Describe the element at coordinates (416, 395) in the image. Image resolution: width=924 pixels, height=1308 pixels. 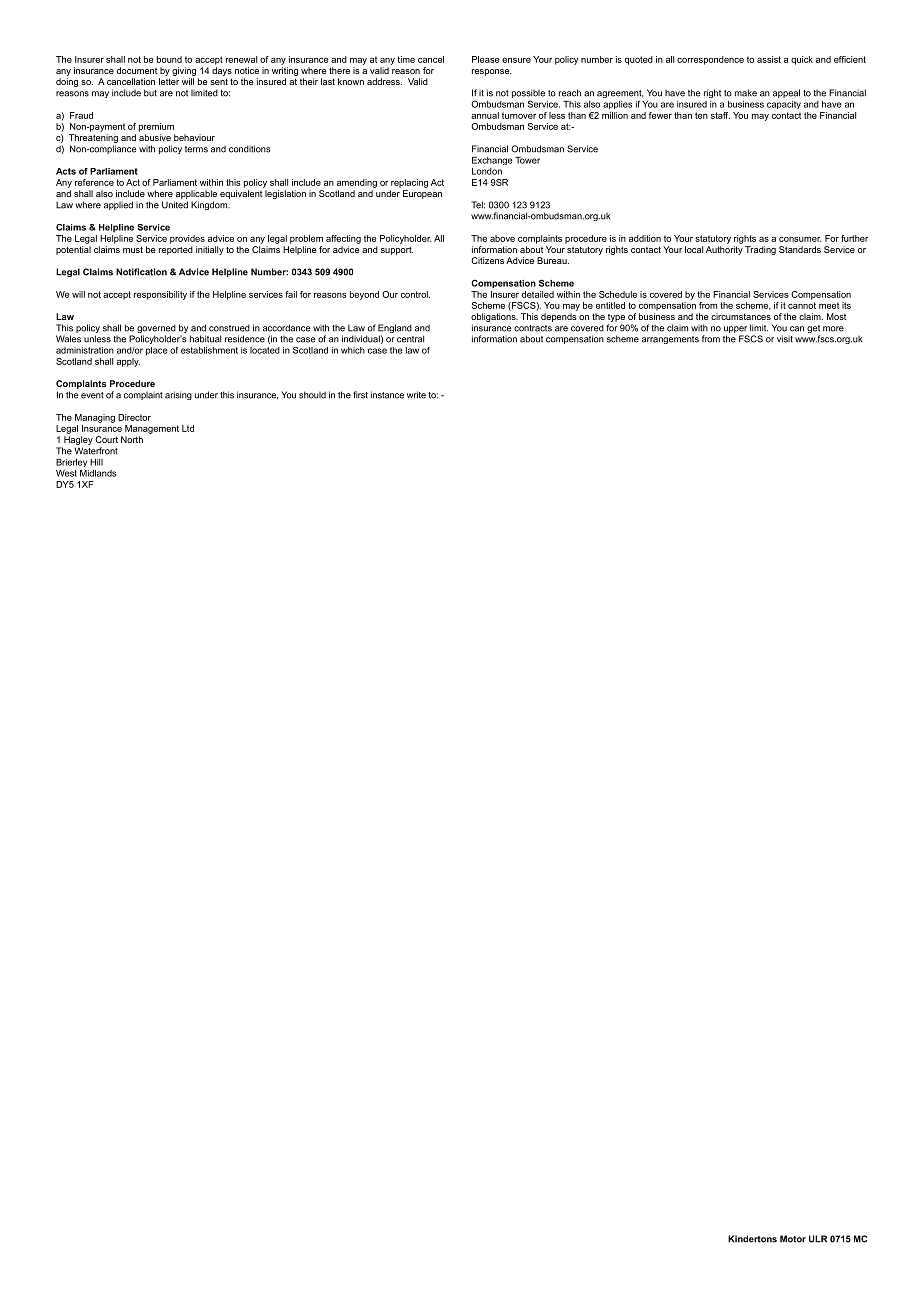
I see `write` at that location.
